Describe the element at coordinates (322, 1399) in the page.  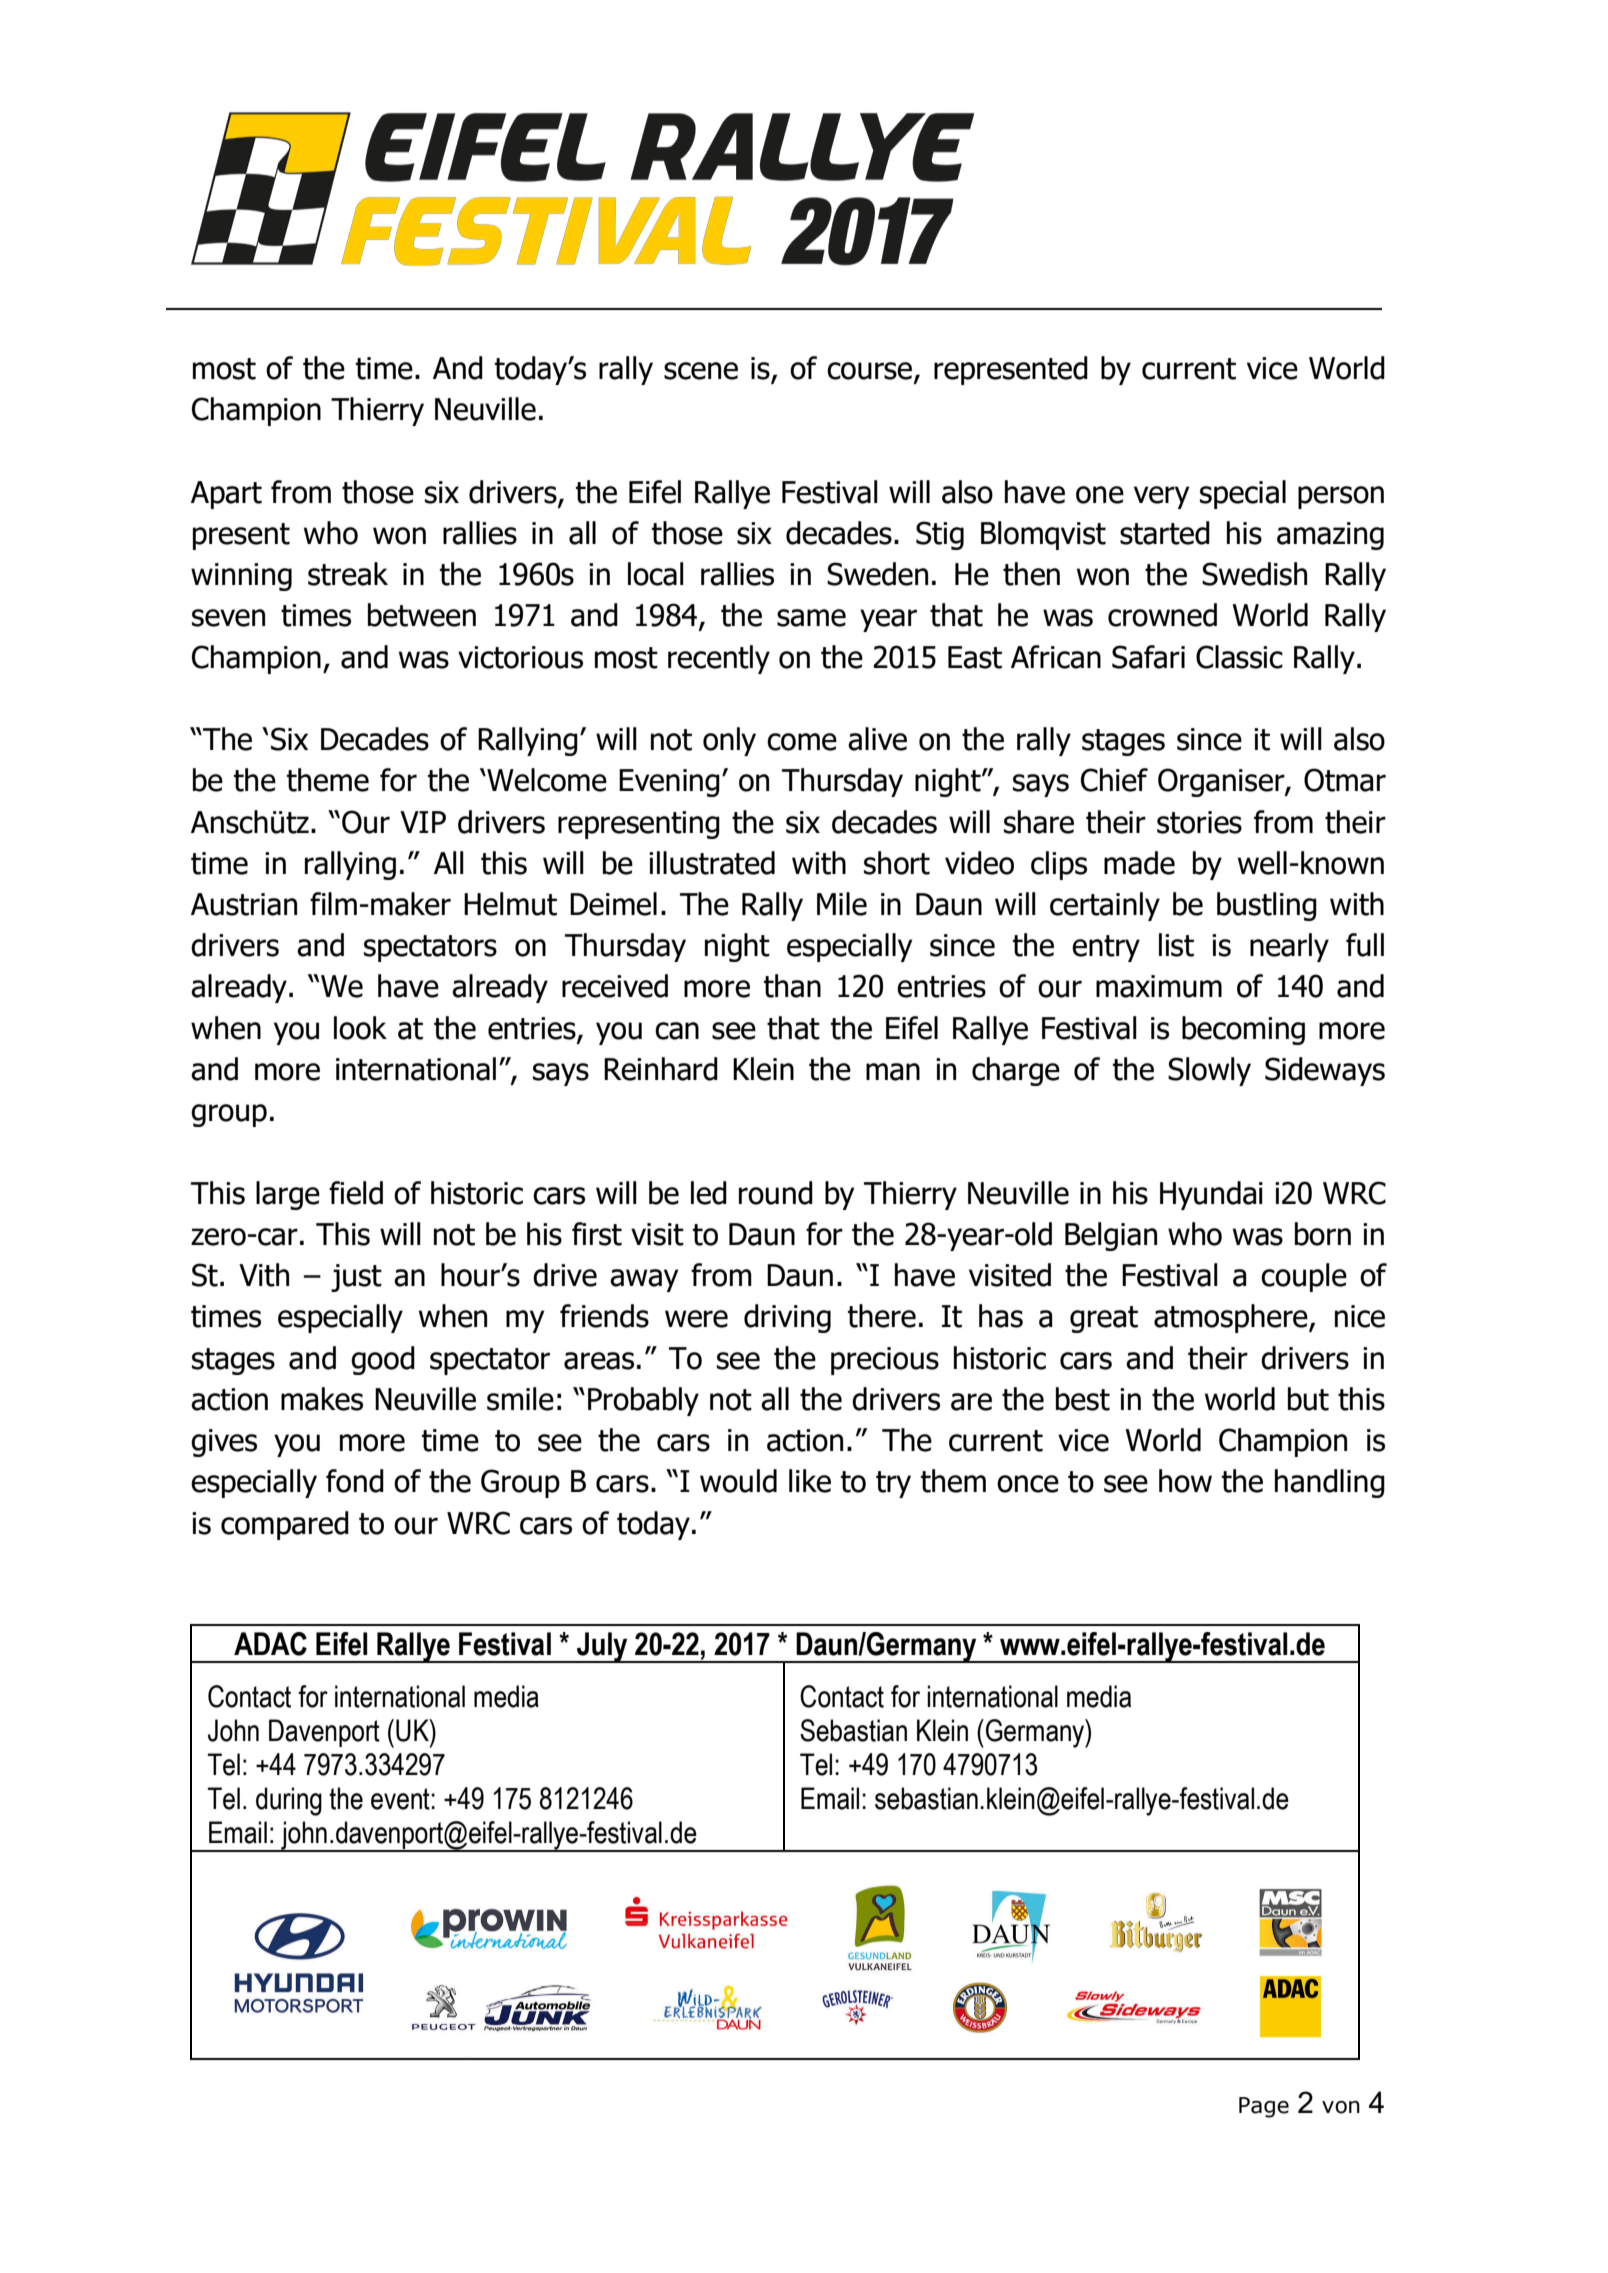
I see `makes` at that location.
